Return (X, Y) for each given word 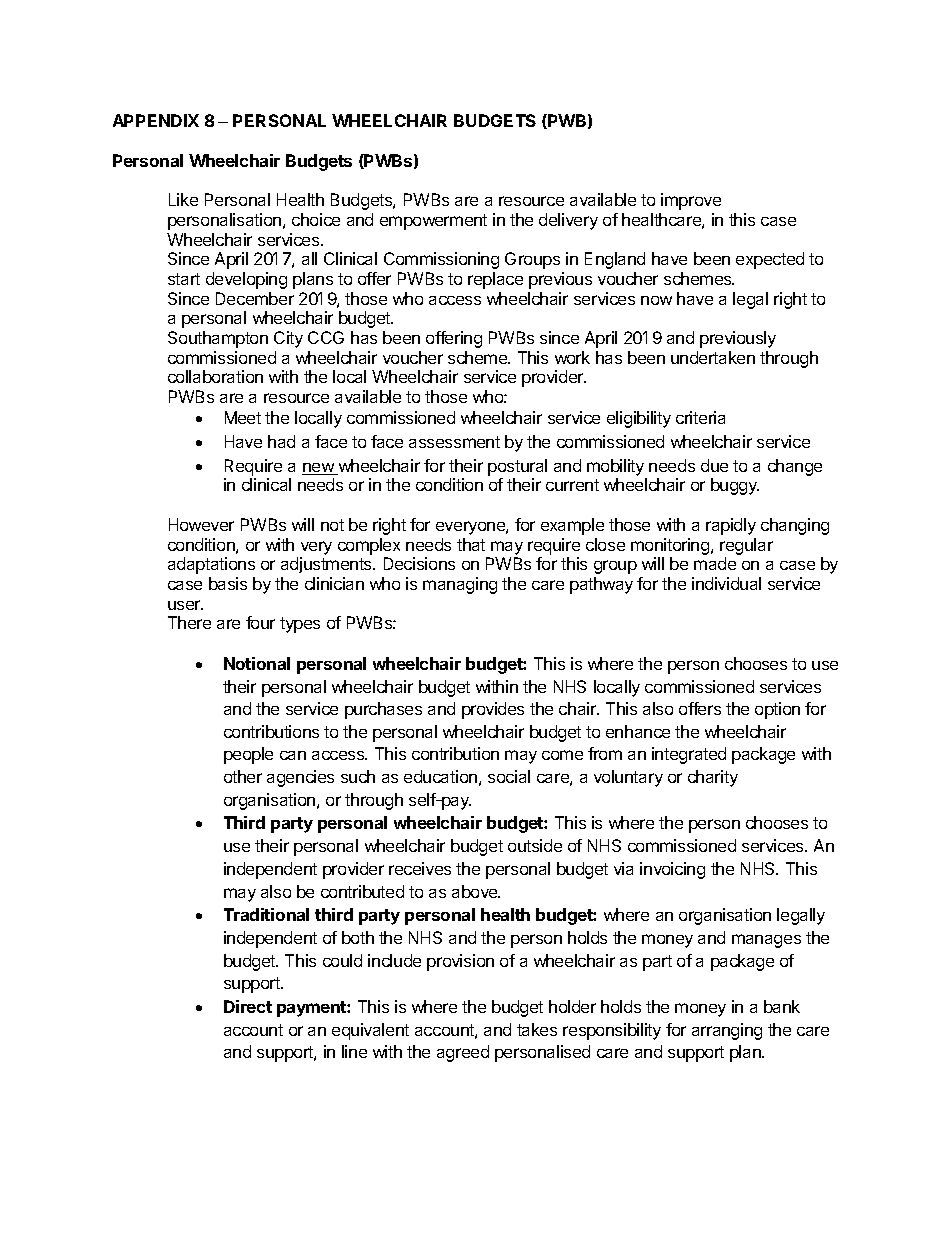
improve (691, 201)
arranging (727, 1031)
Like (183, 199)
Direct (248, 1006)
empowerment (433, 222)
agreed (463, 1053)
